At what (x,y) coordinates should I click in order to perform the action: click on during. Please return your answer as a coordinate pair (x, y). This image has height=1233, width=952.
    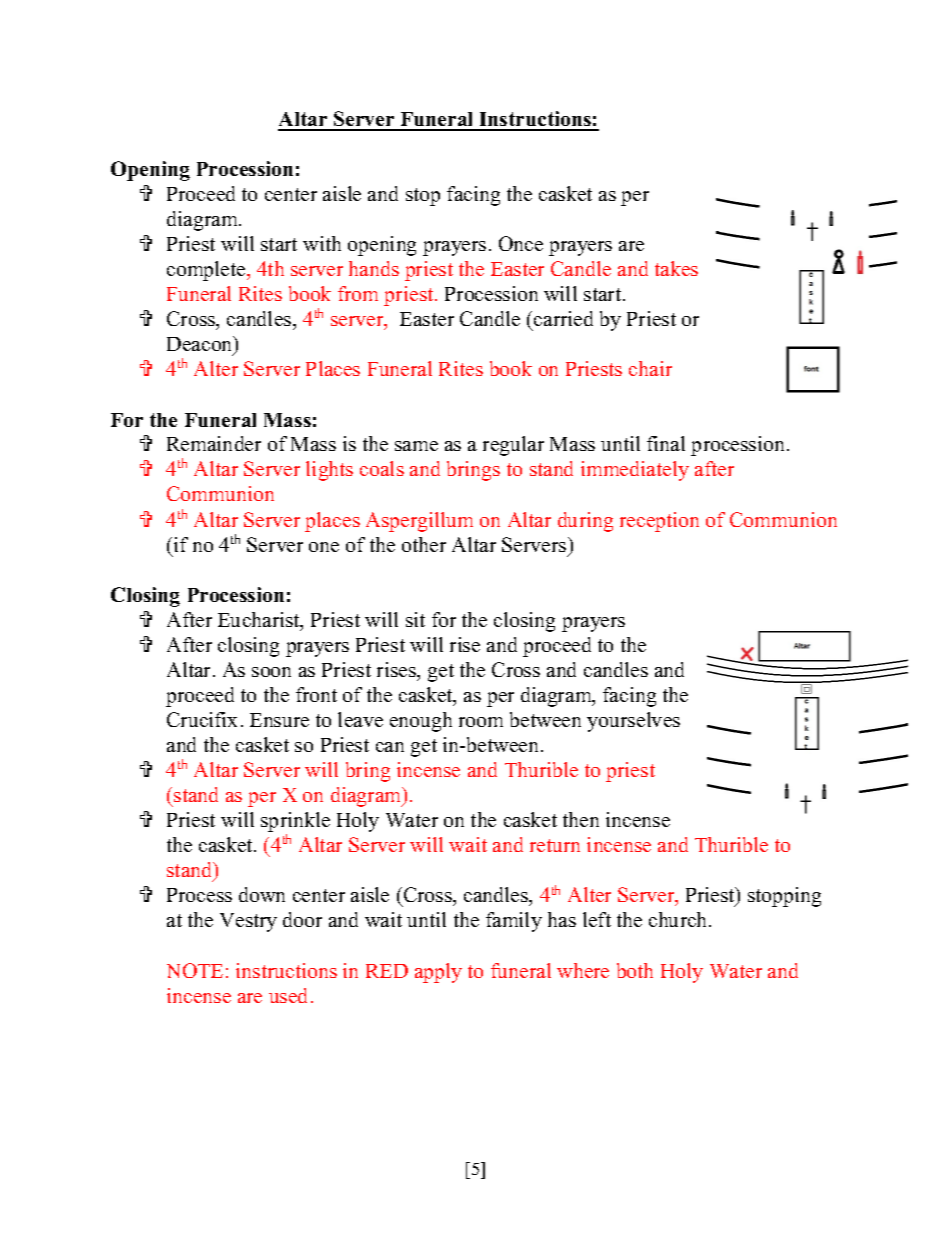
    Looking at the image, I should click on (585, 522).
